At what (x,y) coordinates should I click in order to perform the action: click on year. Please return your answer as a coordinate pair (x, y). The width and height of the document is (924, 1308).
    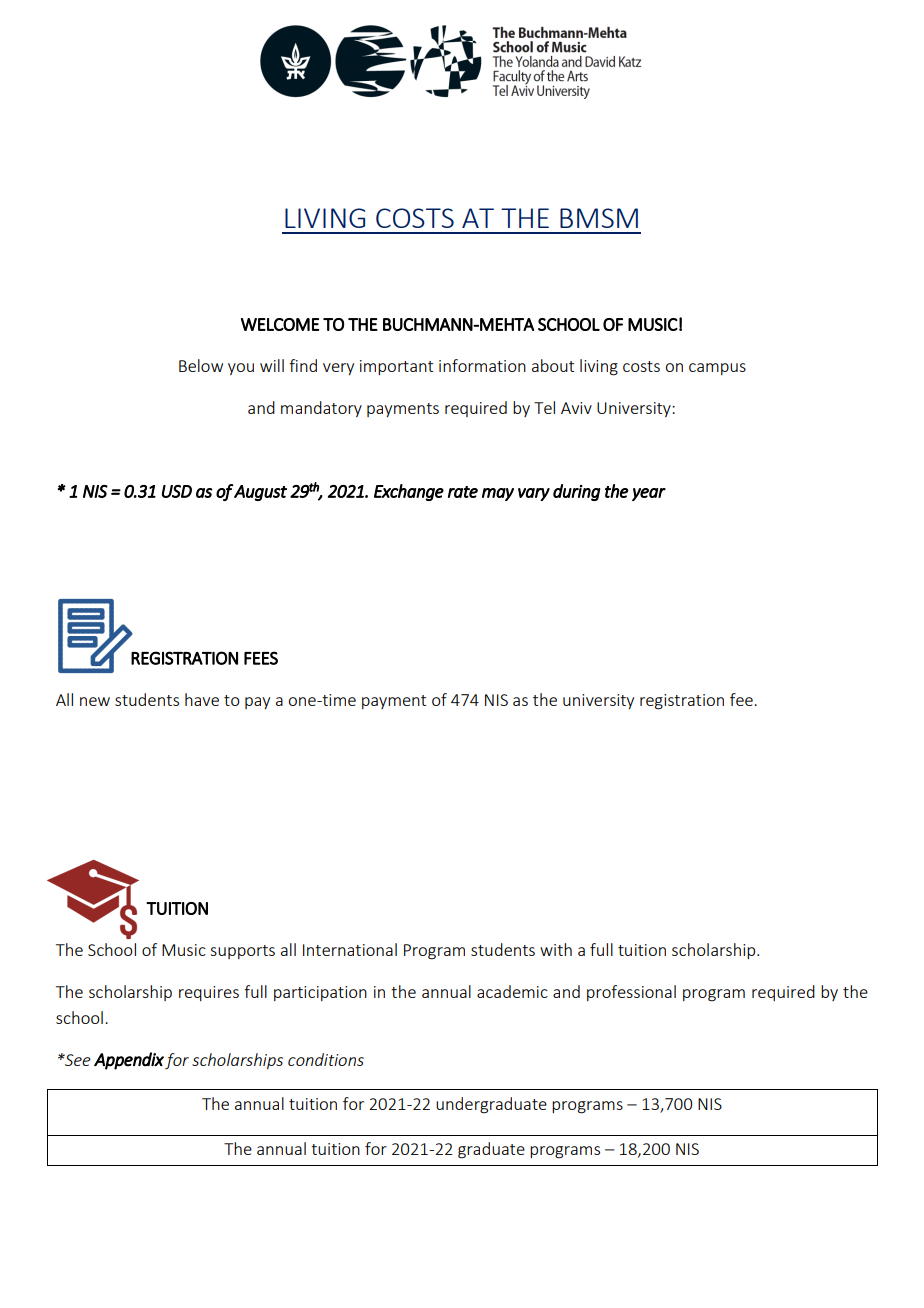
    Looking at the image, I should click on (649, 494).
